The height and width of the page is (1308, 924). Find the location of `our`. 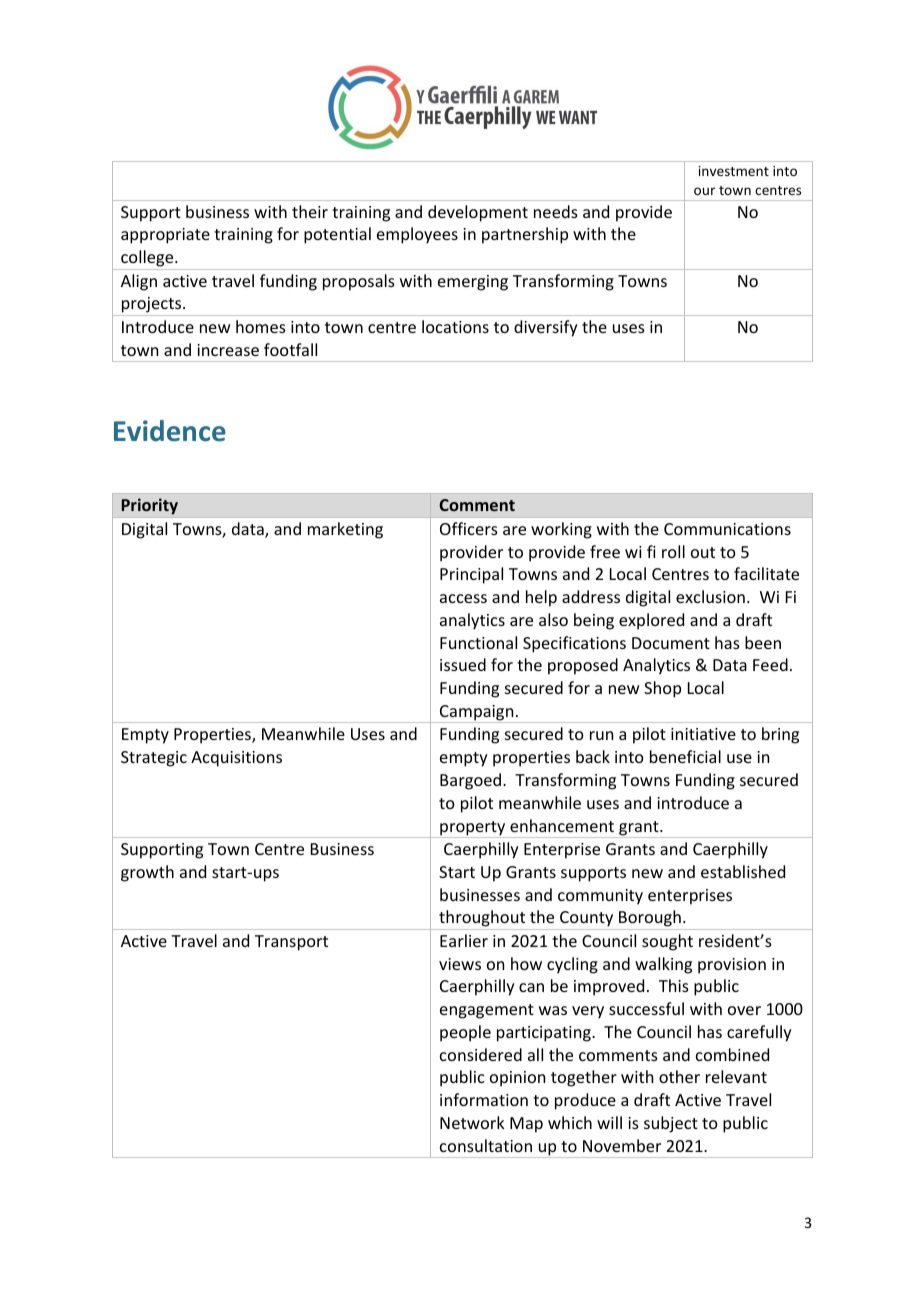

our is located at coordinates (704, 191).
